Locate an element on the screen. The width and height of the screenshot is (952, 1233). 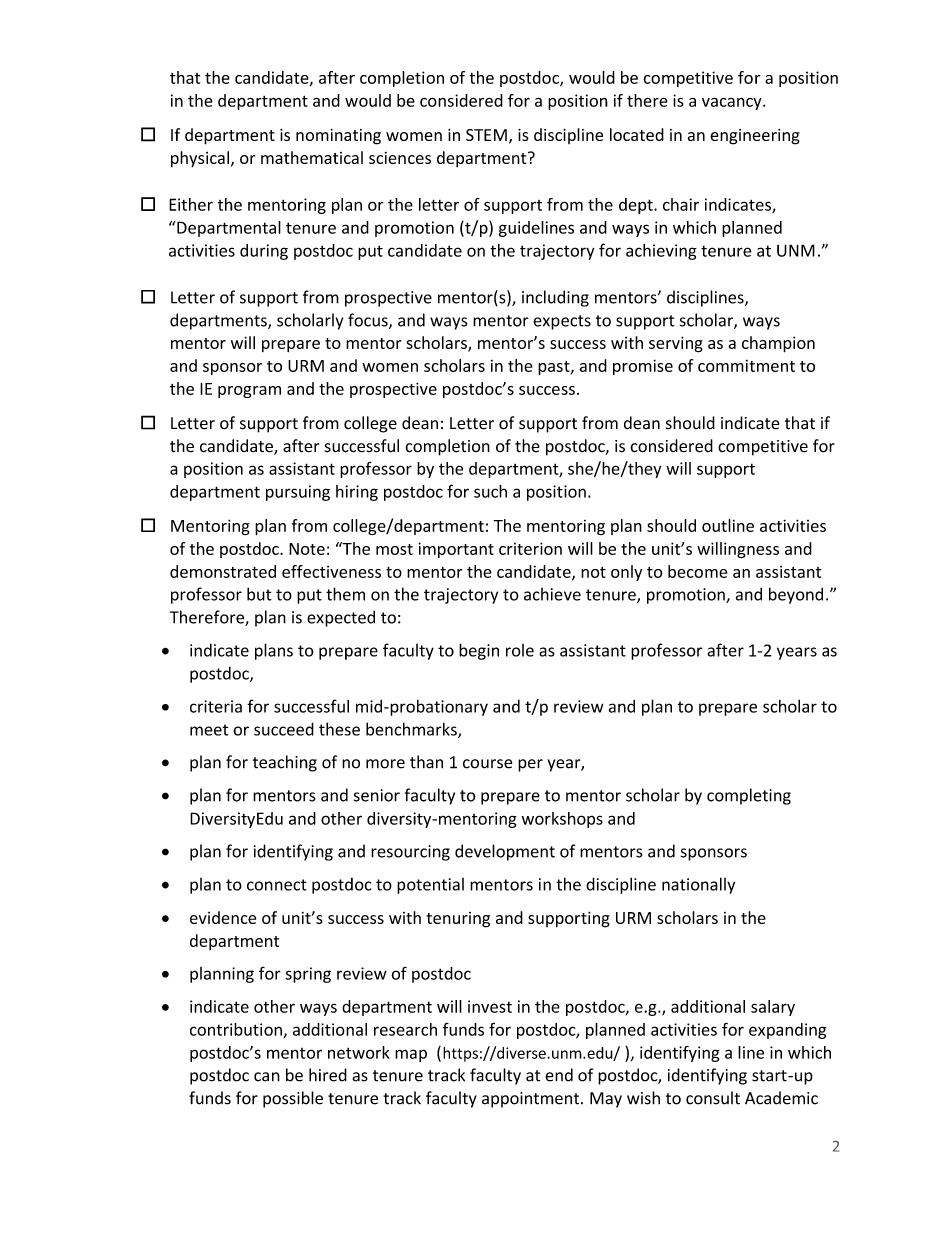
connect is located at coordinates (277, 885).
